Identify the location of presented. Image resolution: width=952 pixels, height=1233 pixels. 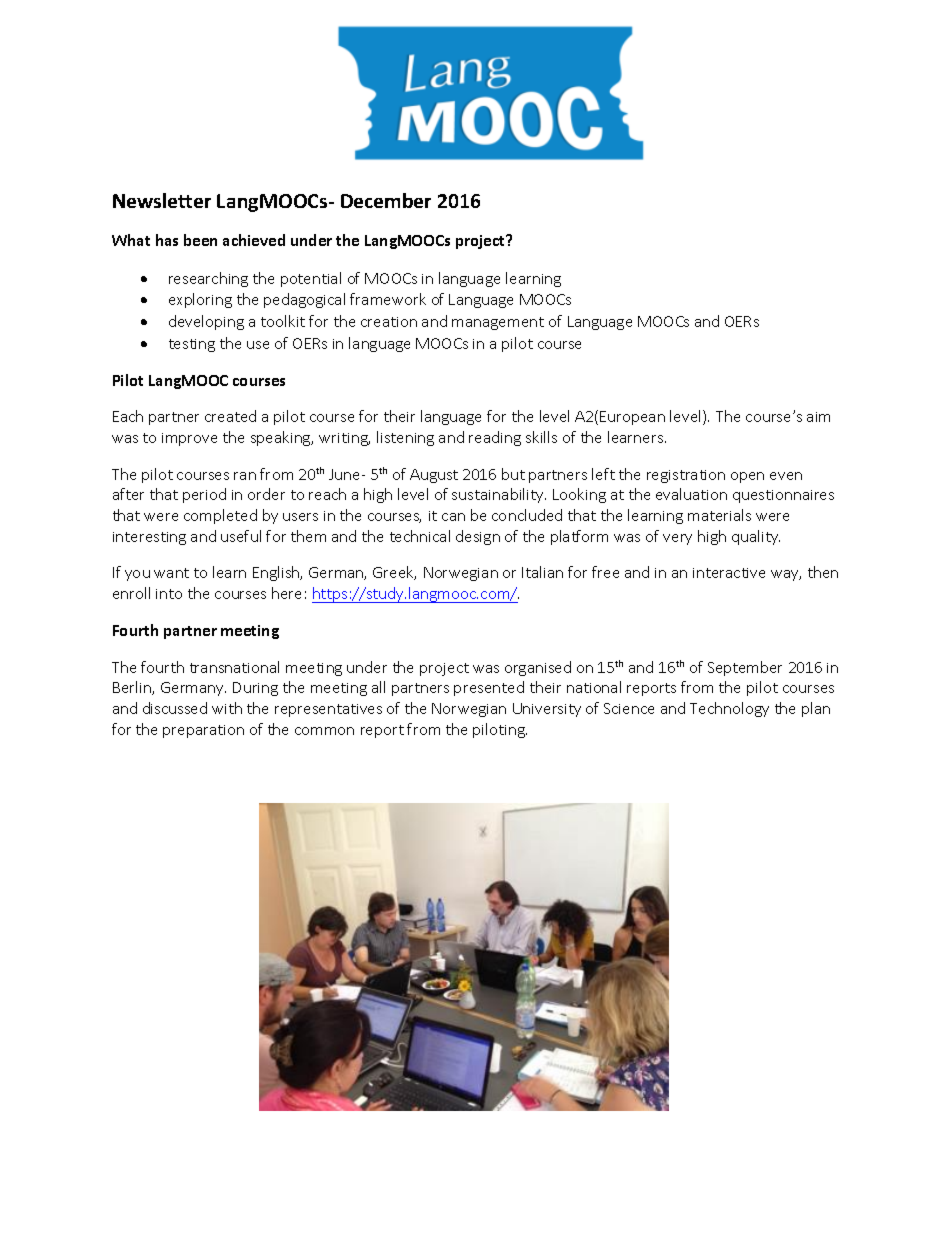
(489, 688).
